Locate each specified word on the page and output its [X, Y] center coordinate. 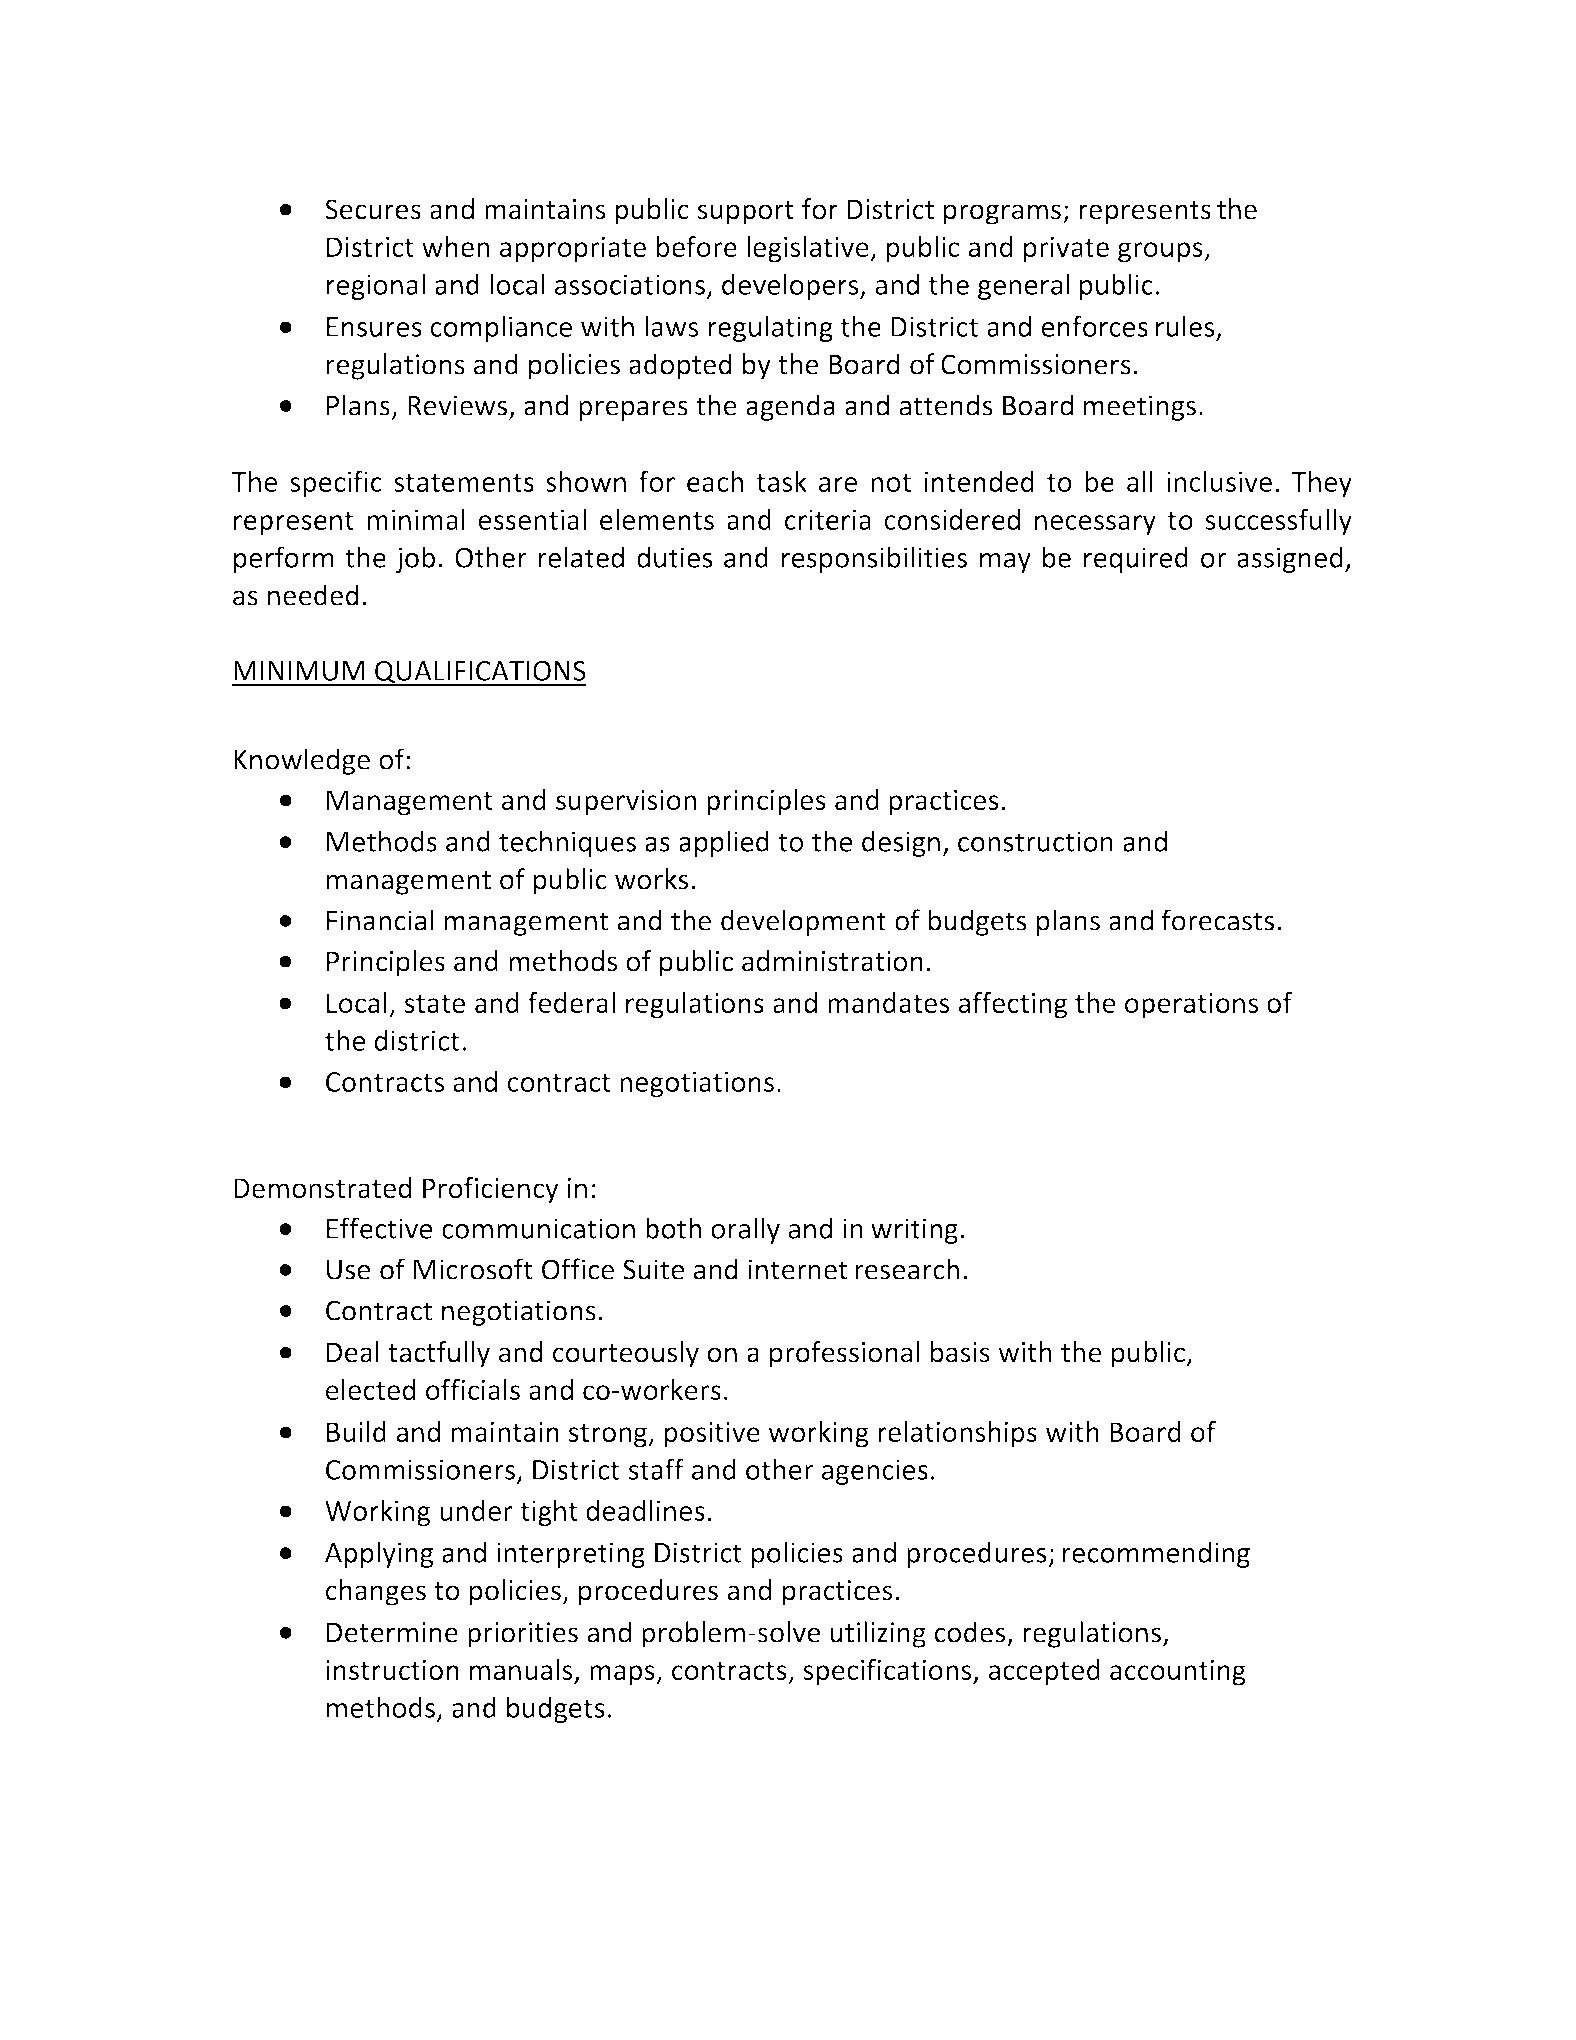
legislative [809, 249]
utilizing [878, 1634]
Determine [392, 1632]
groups [1161, 252]
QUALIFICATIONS [480, 673]
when [456, 246]
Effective [380, 1228]
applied [724, 843]
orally [745, 1230]
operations [1191, 1006]
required [1136, 559]
